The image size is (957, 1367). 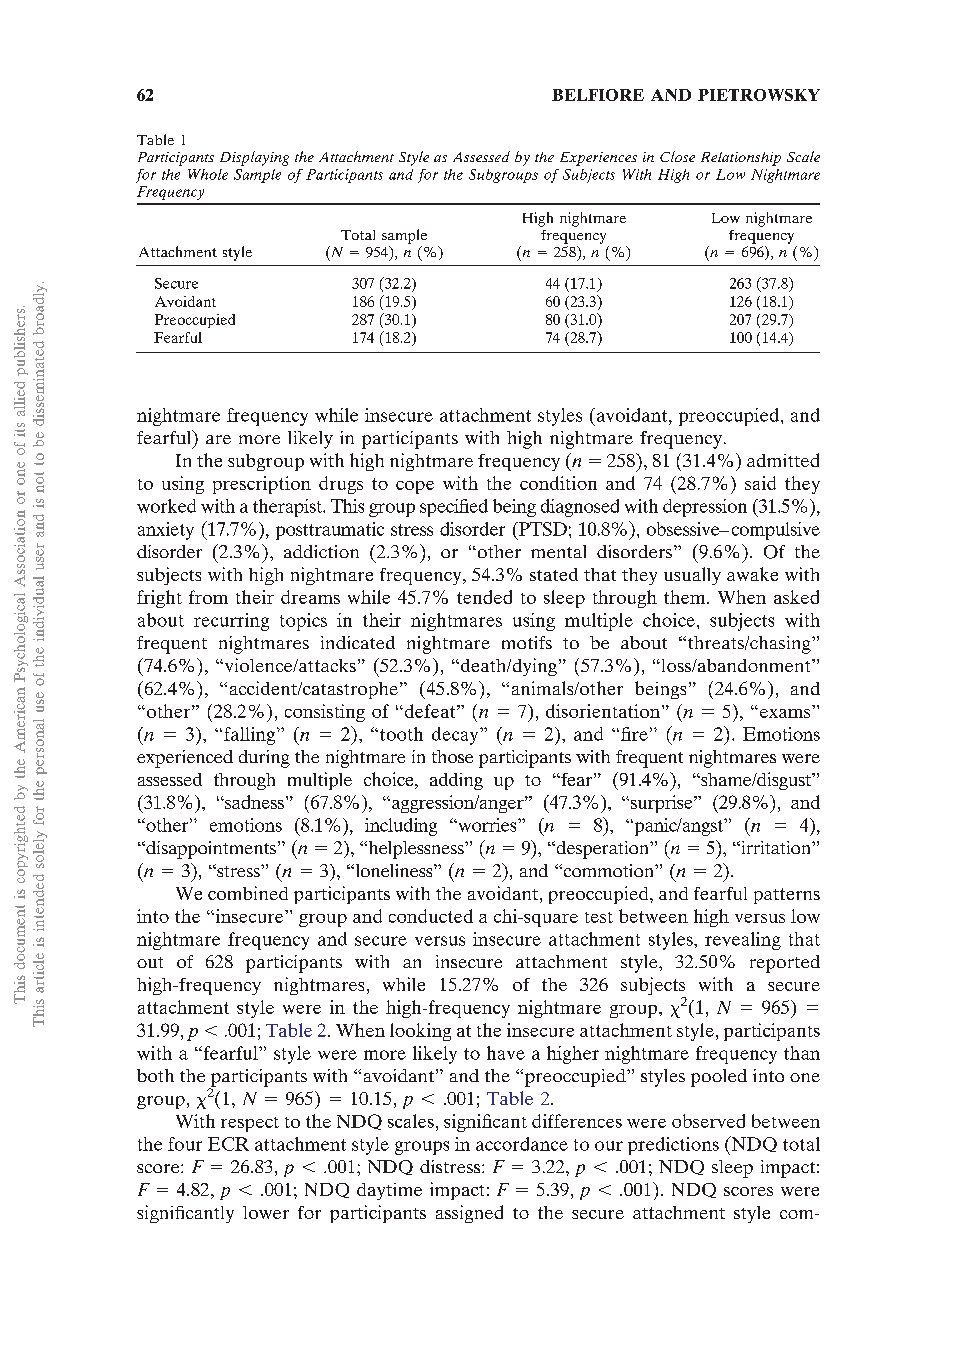 I want to click on ECR, so click(x=228, y=1144).
